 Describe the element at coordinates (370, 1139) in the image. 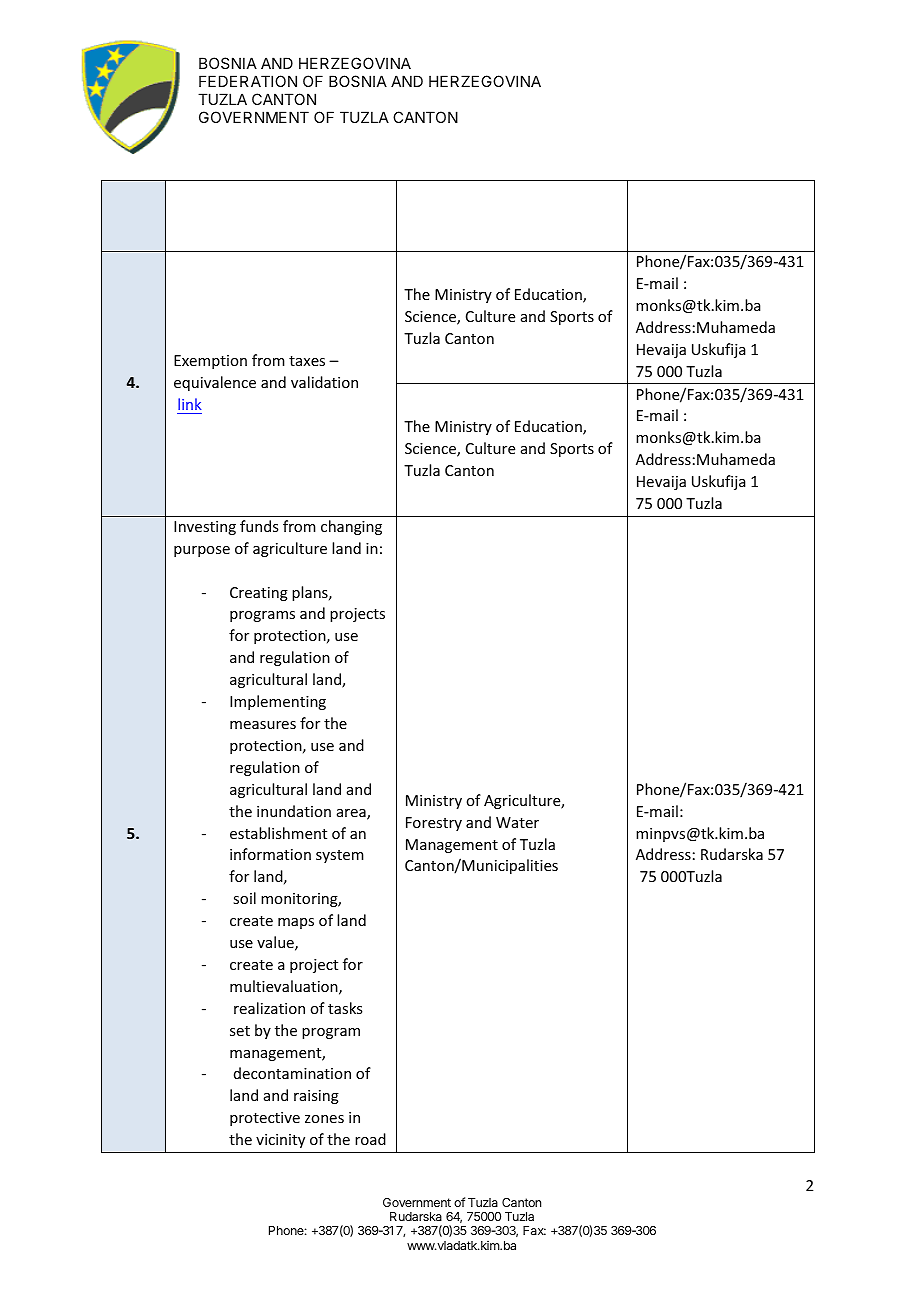

I see `road` at that location.
